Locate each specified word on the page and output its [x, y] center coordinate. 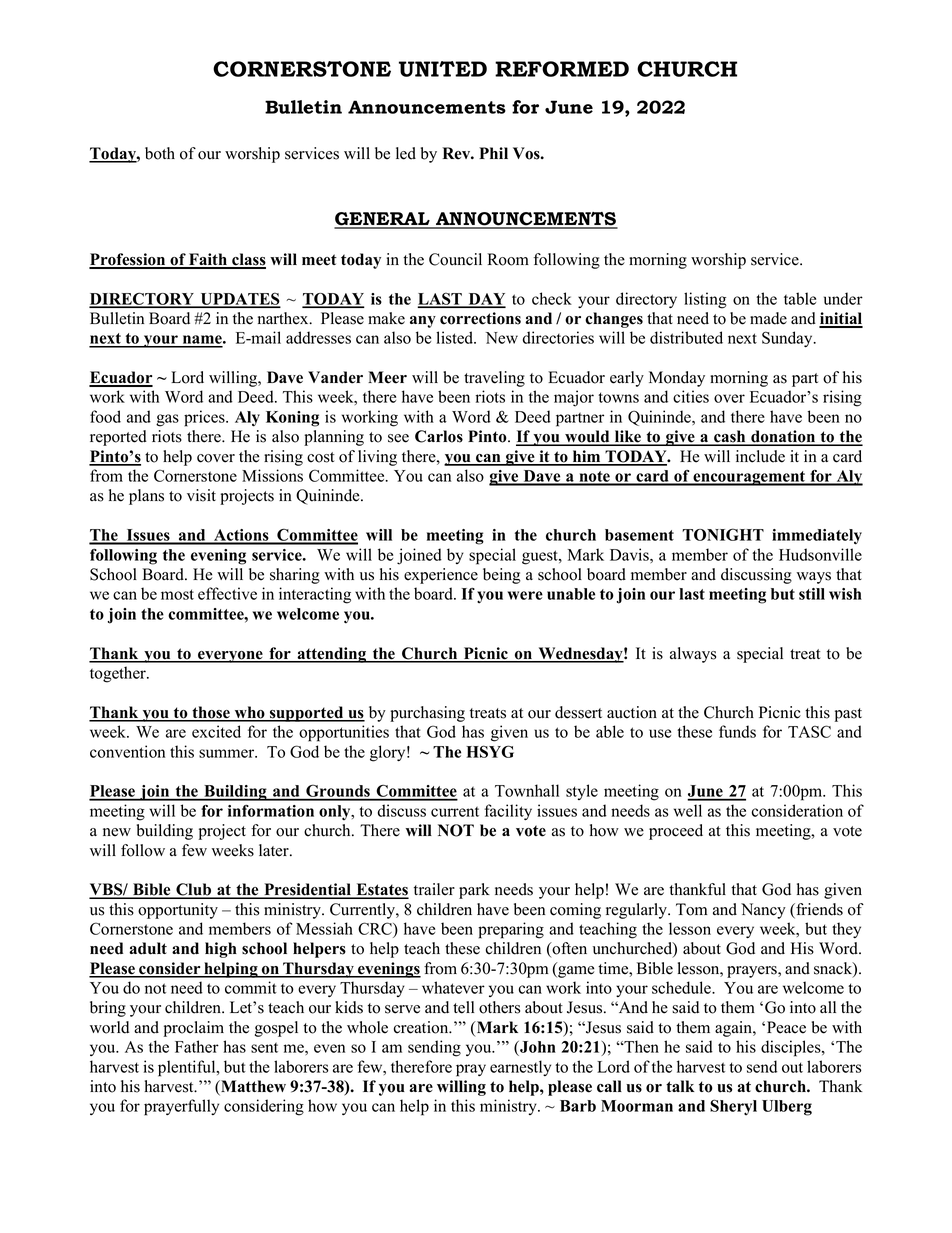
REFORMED [562, 69]
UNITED [443, 69]
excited [216, 731]
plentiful [188, 1068]
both [160, 153]
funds [737, 731]
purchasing [427, 714]
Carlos [439, 436]
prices [205, 418]
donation [783, 437]
